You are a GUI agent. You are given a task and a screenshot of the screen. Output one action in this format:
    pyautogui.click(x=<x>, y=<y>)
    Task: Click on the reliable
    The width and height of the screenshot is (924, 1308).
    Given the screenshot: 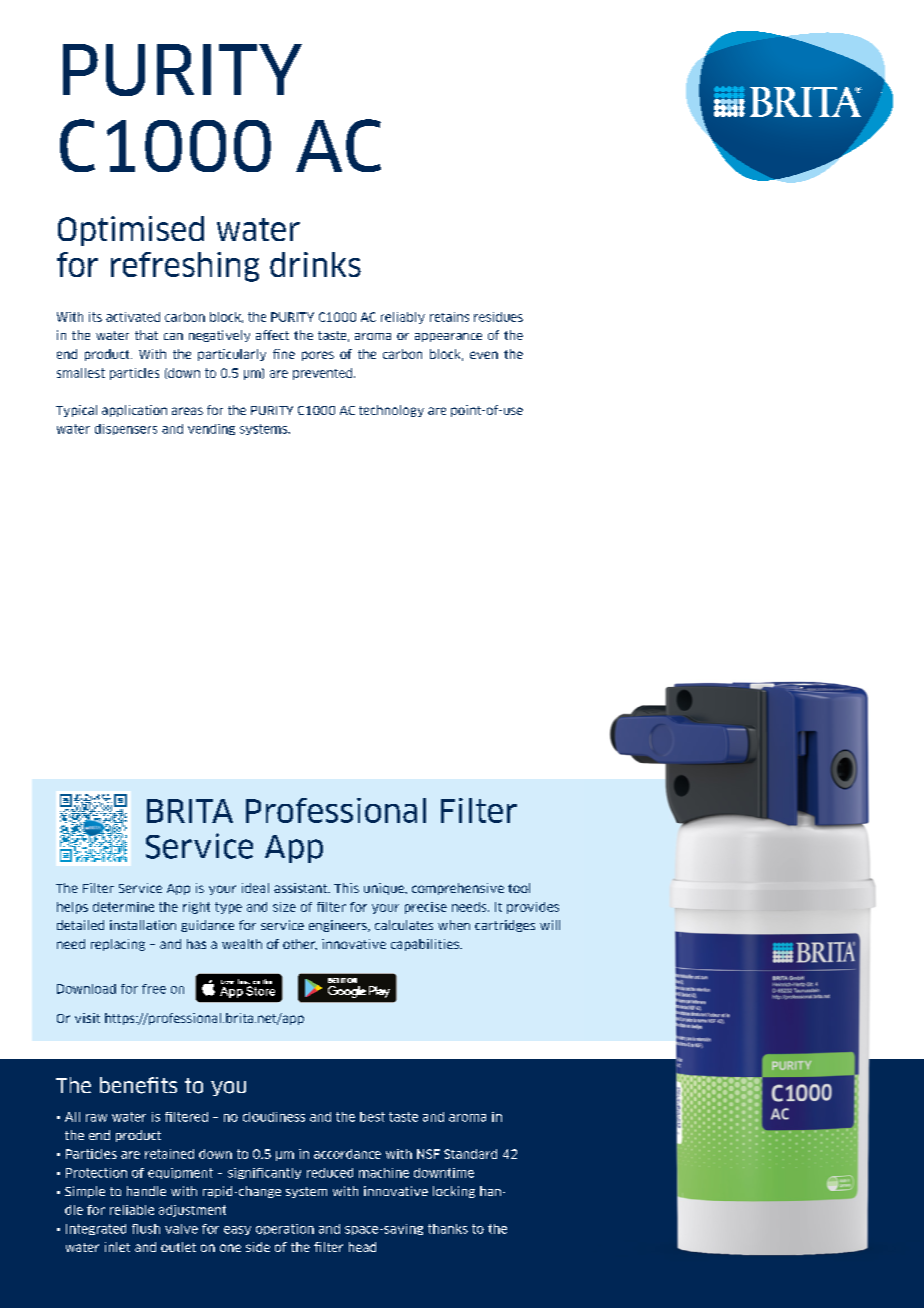 What is the action you would take?
    pyautogui.click(x=132, y=1210)
